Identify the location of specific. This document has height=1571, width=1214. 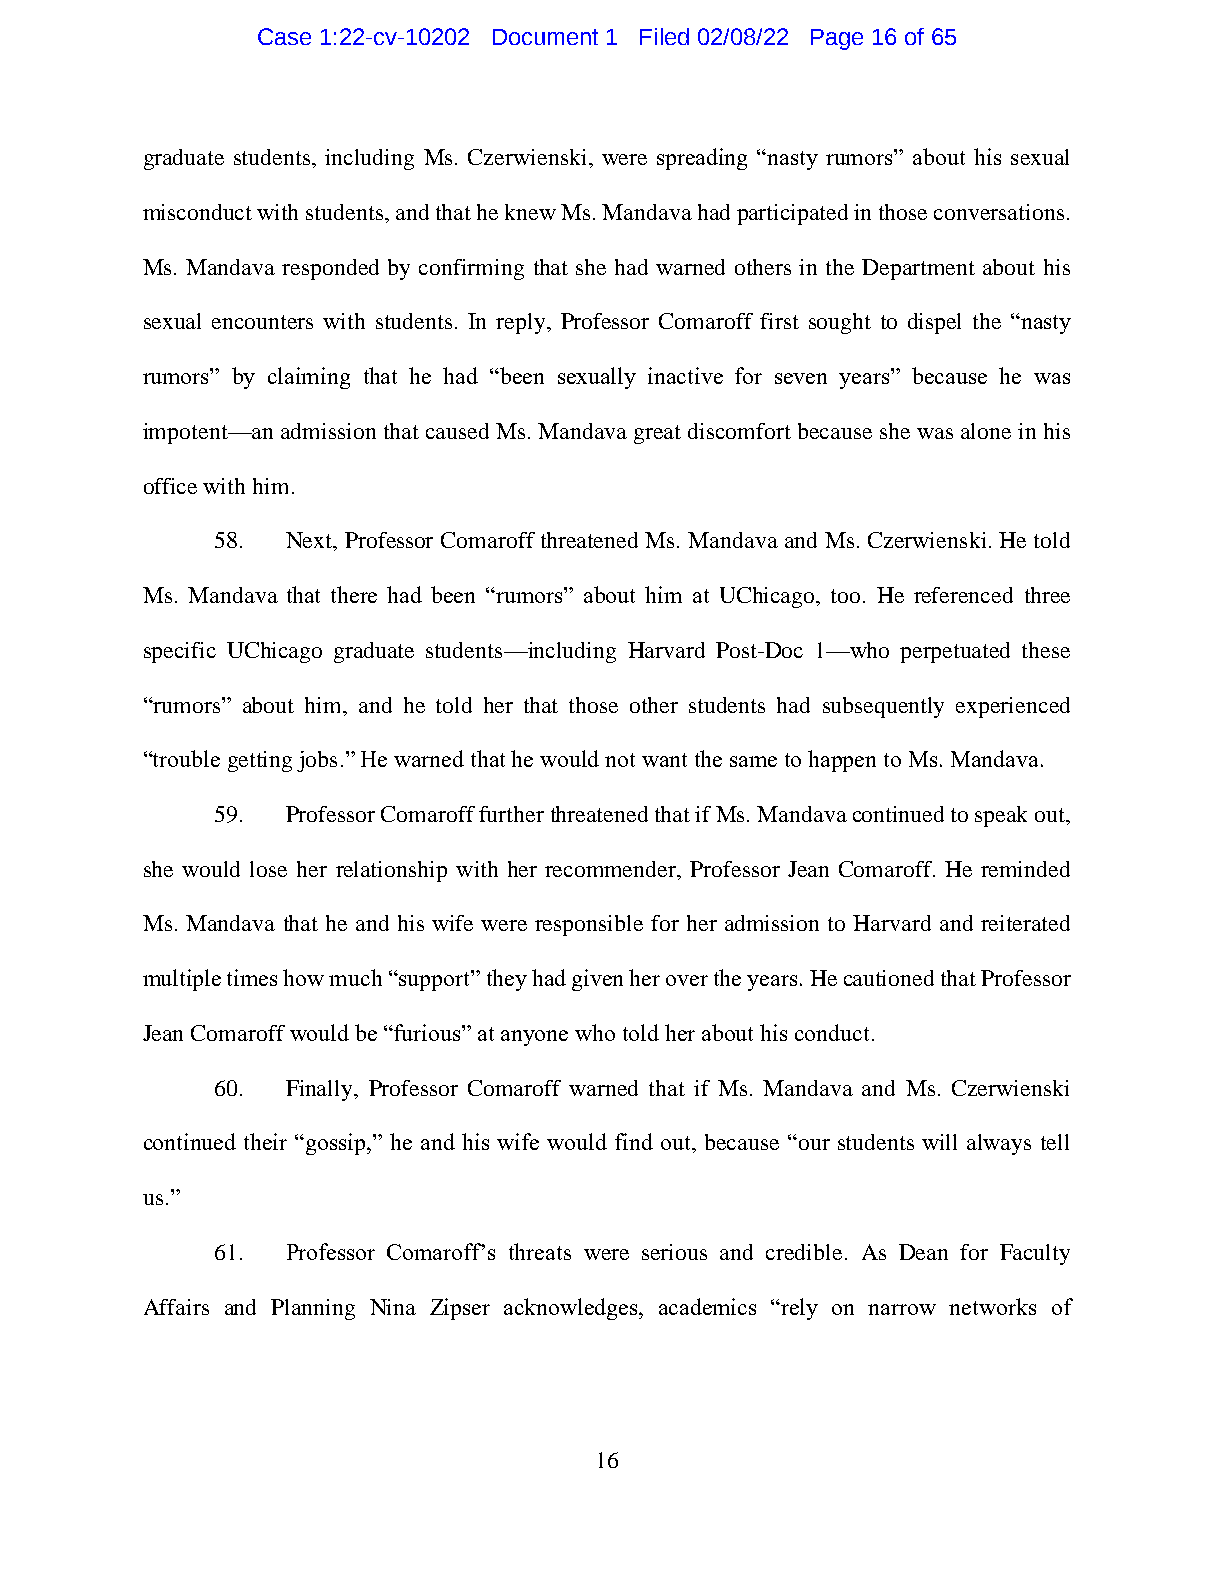
(180, 652).
